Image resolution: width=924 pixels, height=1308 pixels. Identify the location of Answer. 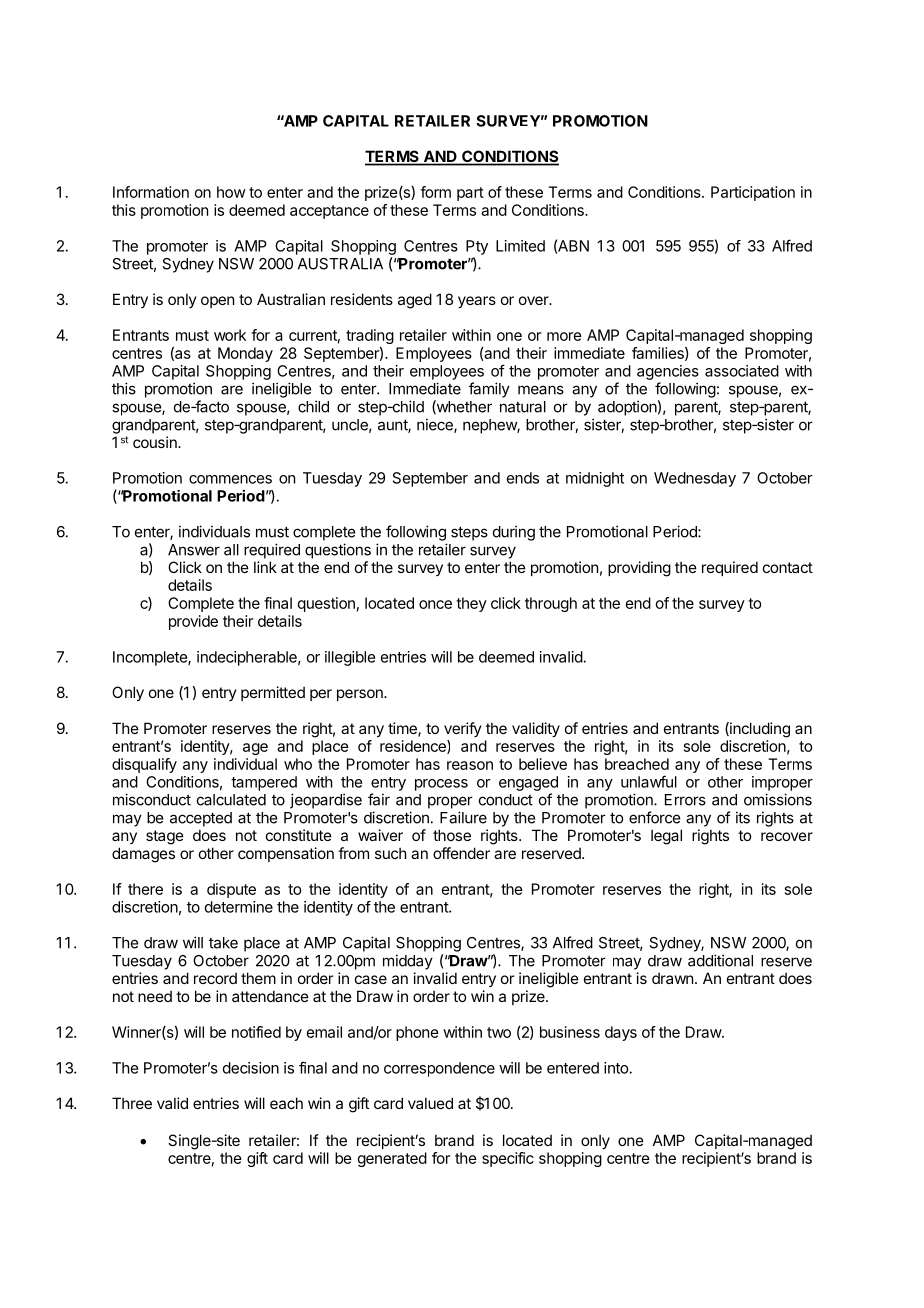
(194, 550).
